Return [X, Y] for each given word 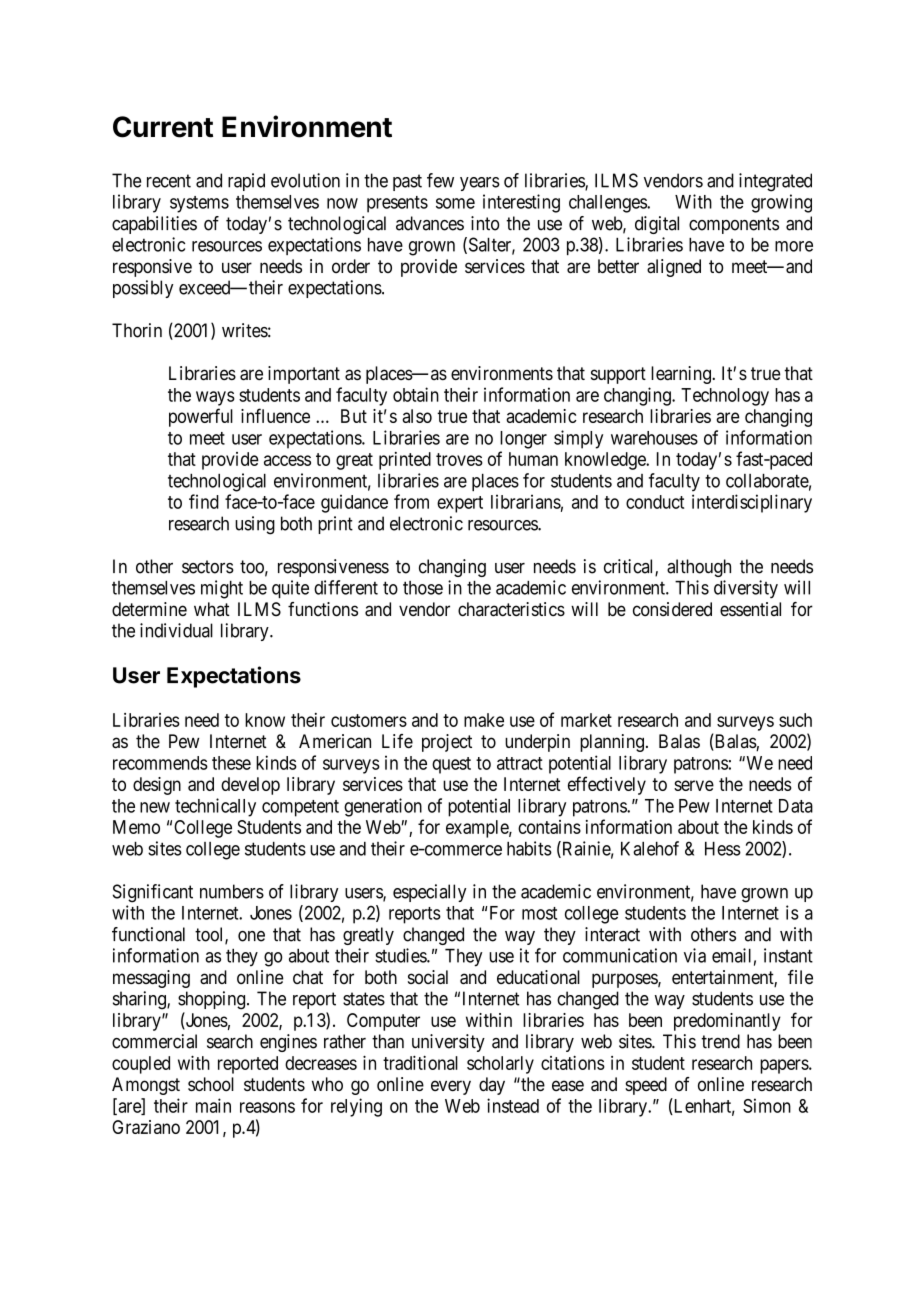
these [231, 763]
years [480, 184]
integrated [775, 182]
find [204, 501]
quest [451, 765]
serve [694, 785]
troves [459, 459]
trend [720, 1041]
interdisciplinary [752, 503]
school [211, 1084]
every [451, 1087]
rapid [246, 182]
